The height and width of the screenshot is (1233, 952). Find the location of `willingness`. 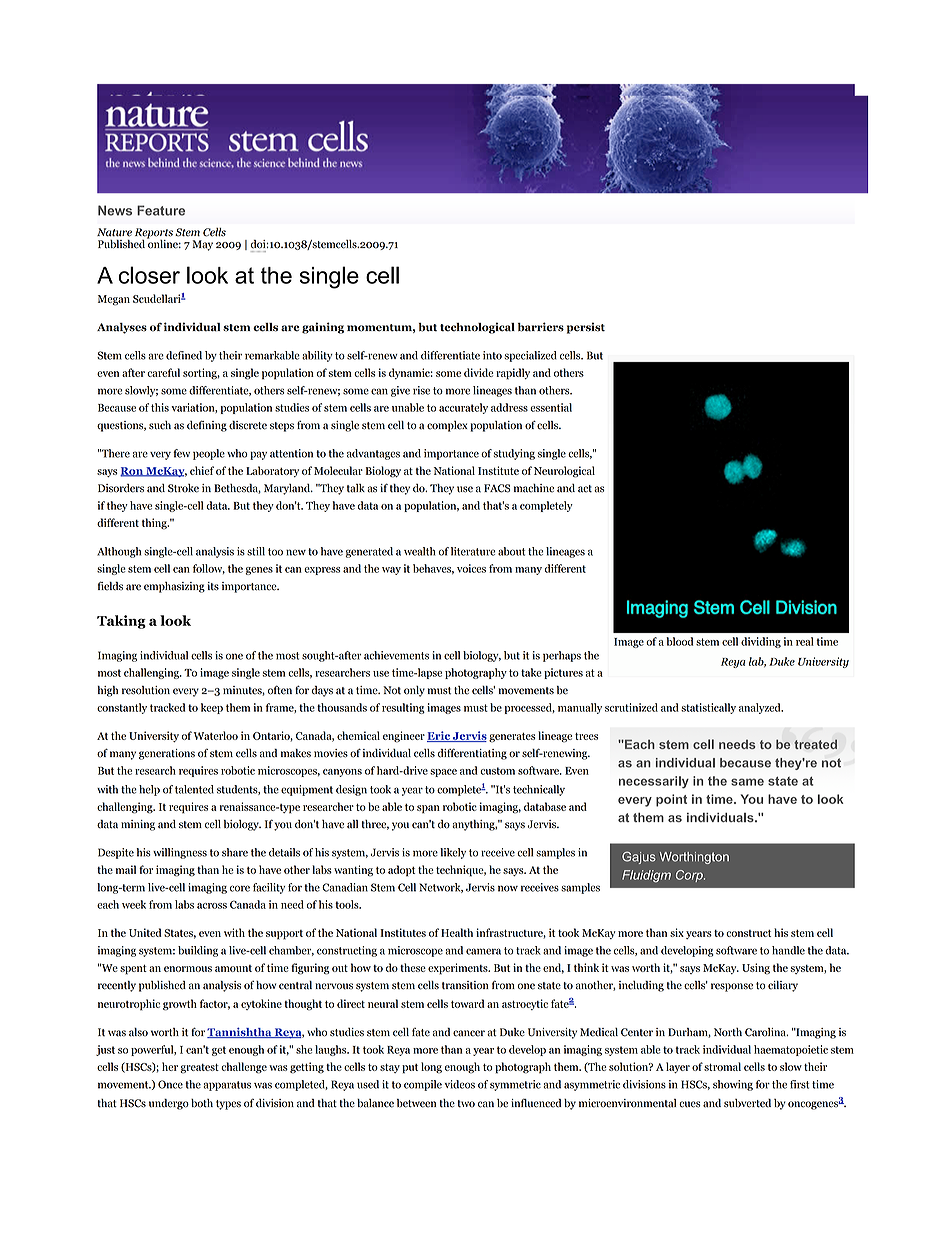

willingness is located at coordinates (180, 853).
